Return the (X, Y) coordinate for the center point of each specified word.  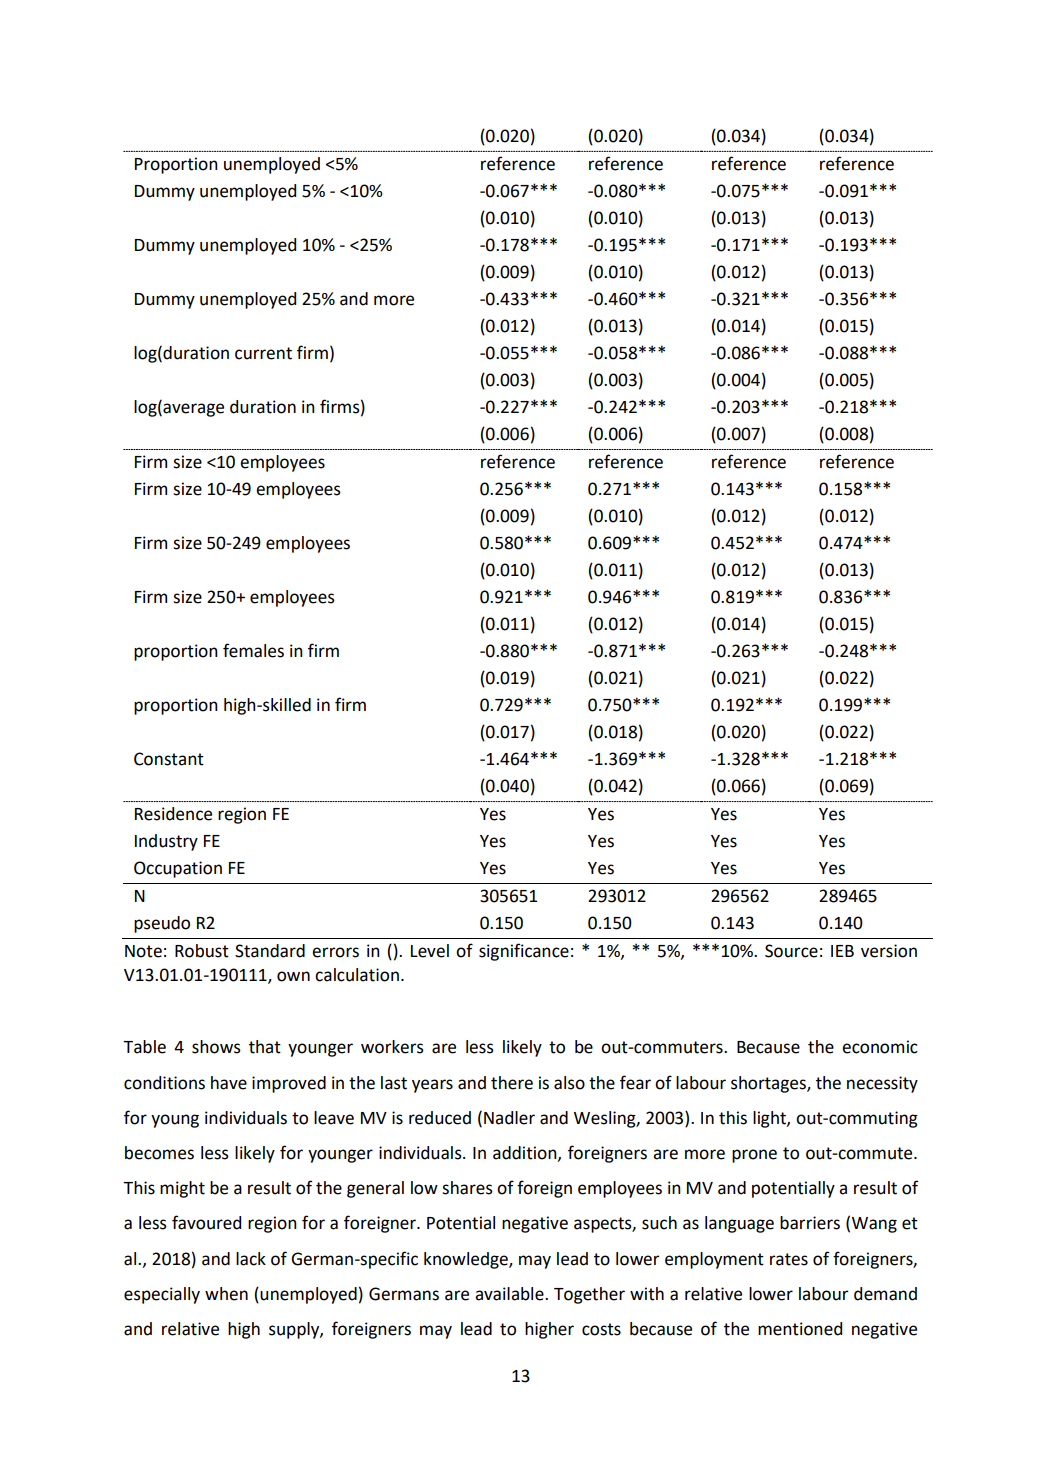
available (510, 1294)
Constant (169, 759)
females (253, 650)
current (263, 353)
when (226, 1294)
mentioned (800, 1329)
